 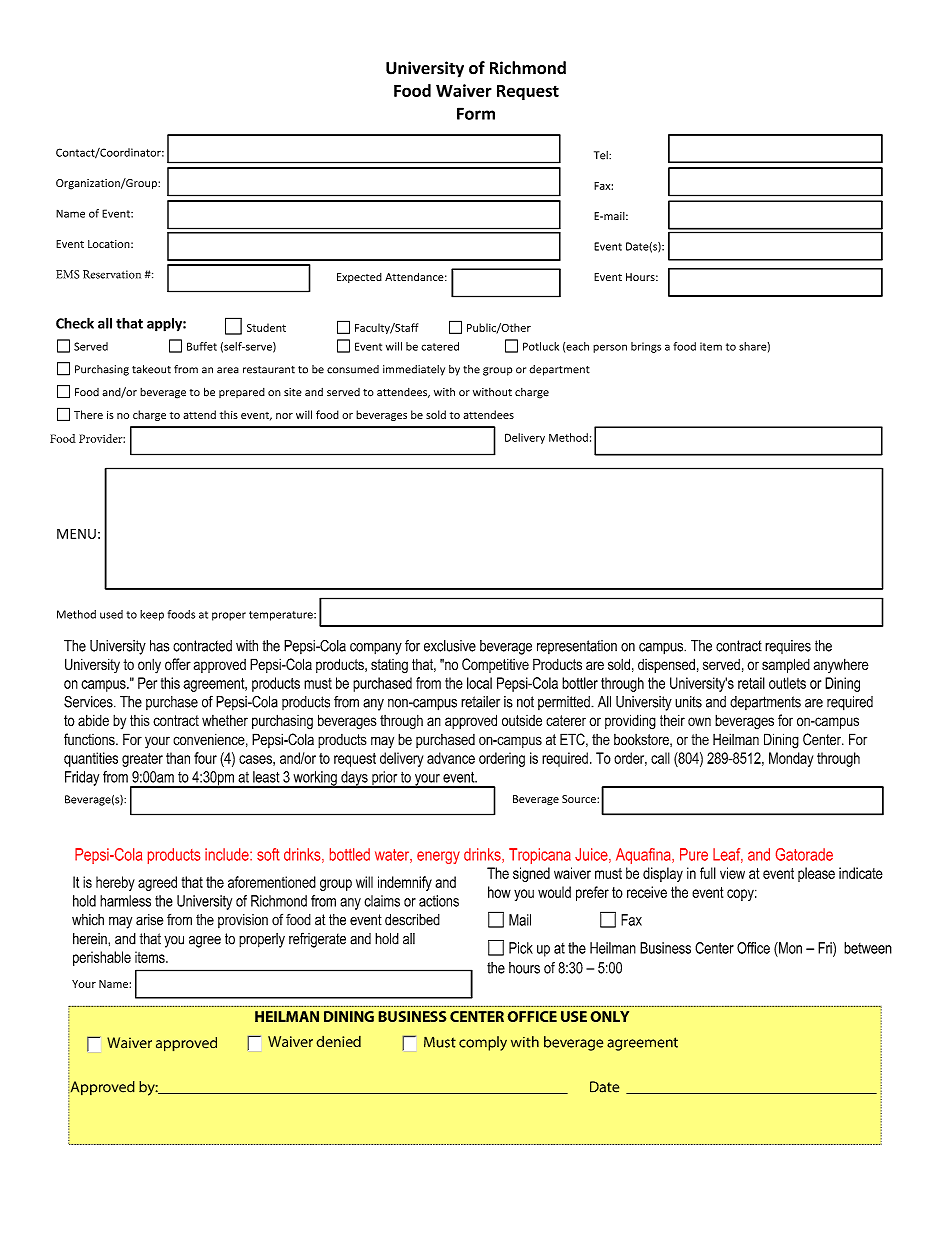 I want to click on comply, so click(x=483, y=1043).
